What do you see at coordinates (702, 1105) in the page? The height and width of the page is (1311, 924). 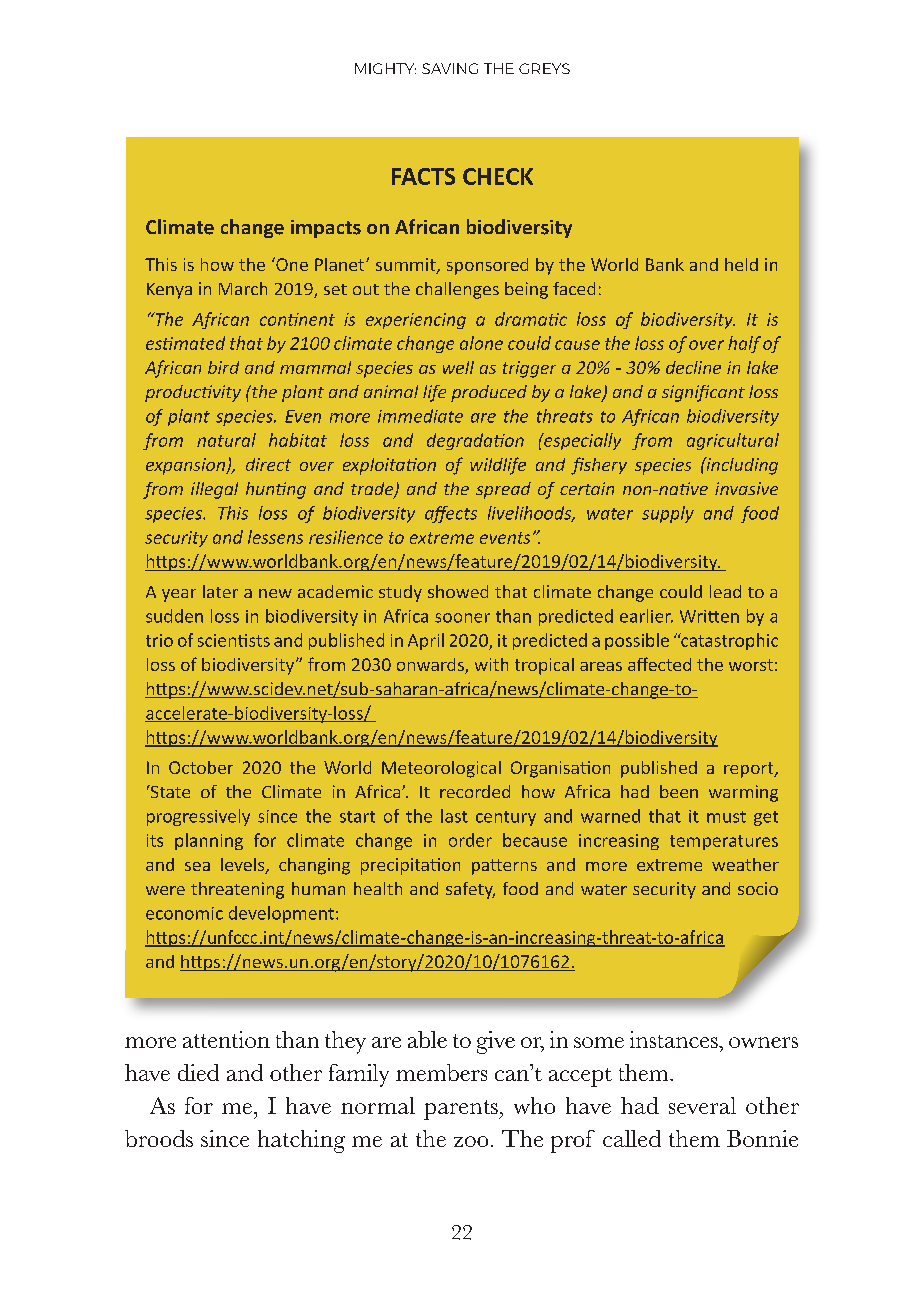 I see `several` at bounding box center [702, 1105].
